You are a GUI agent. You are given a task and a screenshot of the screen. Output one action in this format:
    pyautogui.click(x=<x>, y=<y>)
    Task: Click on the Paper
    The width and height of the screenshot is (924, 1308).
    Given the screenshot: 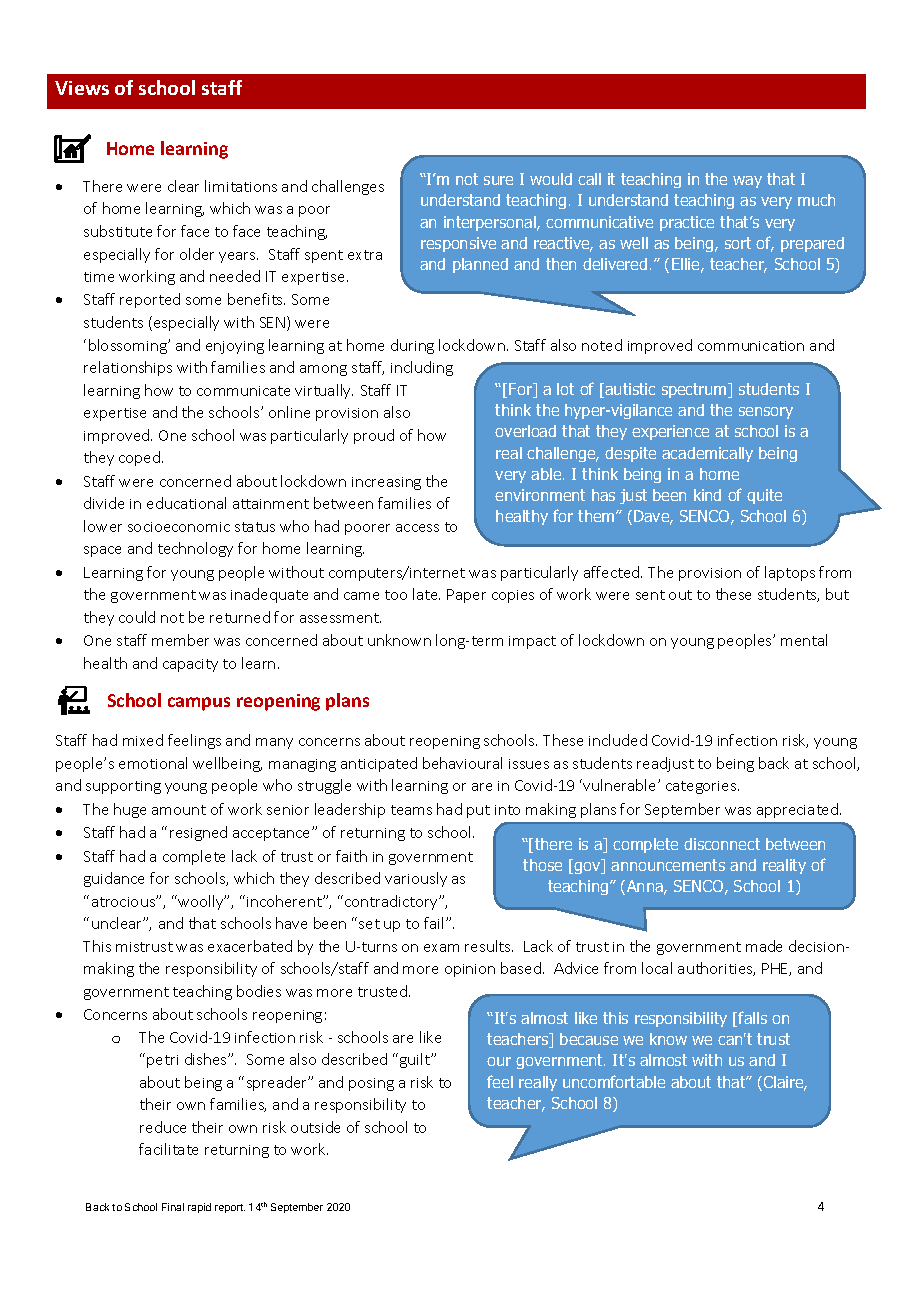 What is the action you would take?
    pyautogui.click(x=466, y=596)
